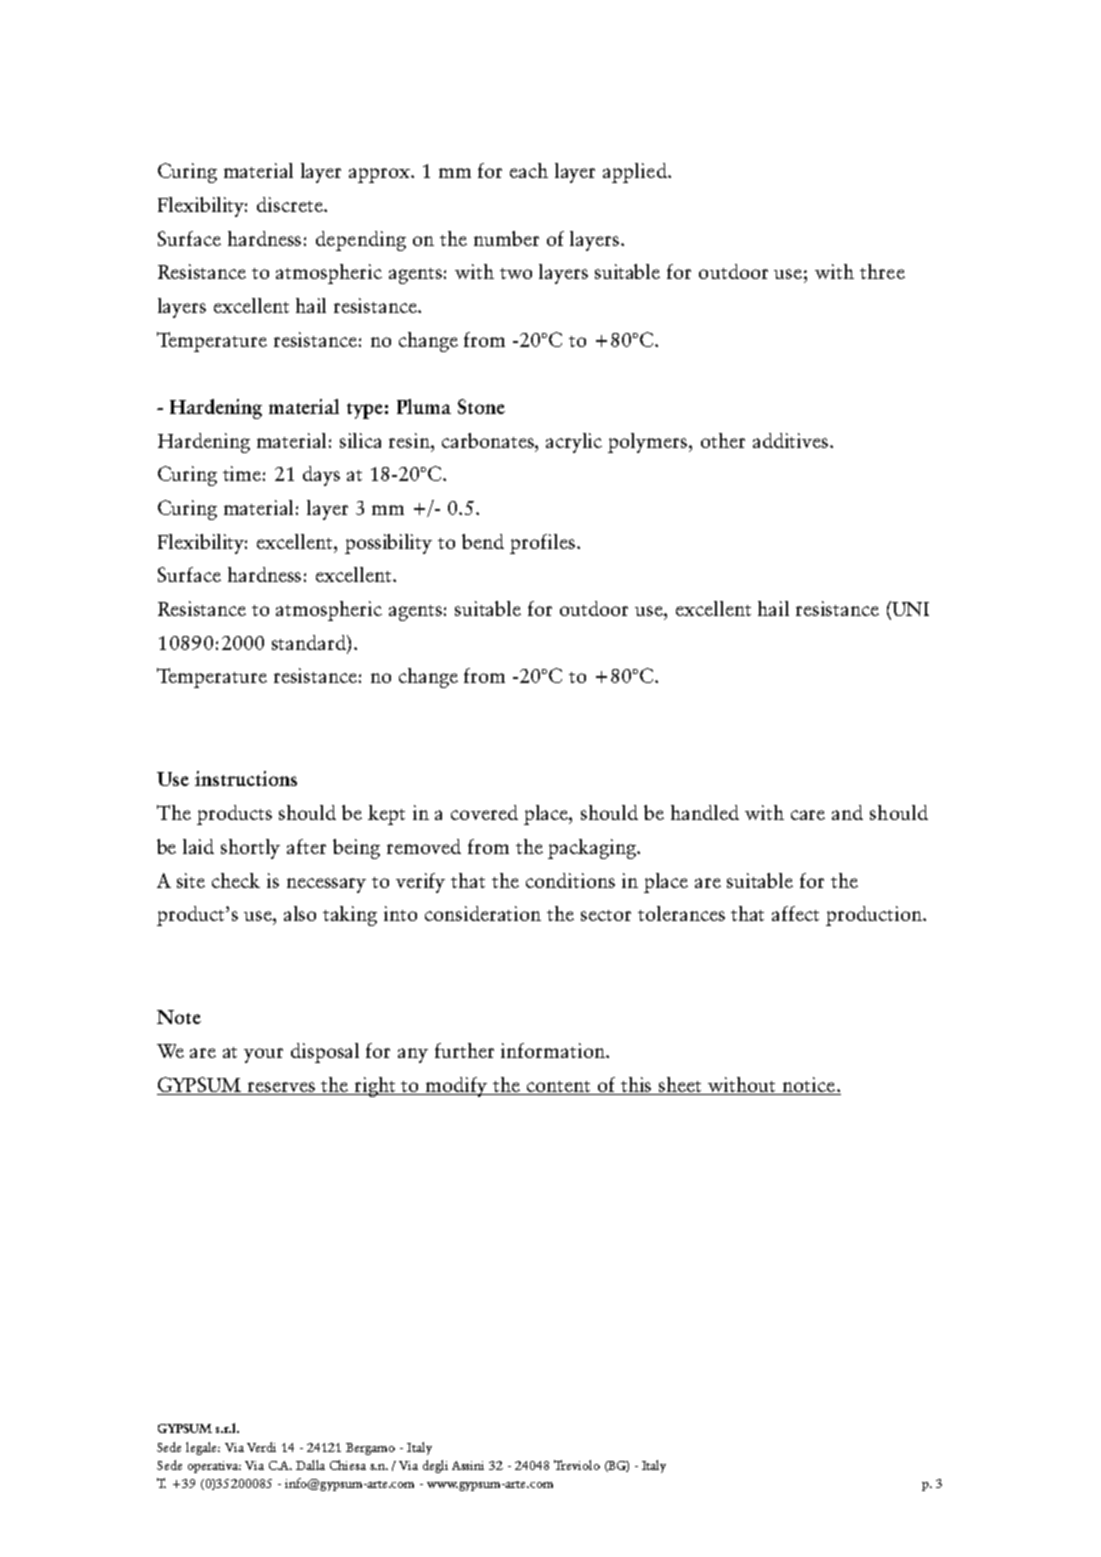 Image resolution: width=1101 pixels, height=1557 pixels. What do you see at coordinates (808, 1086) in the image?
I see `notice` at bounding box center [808, 1086].
